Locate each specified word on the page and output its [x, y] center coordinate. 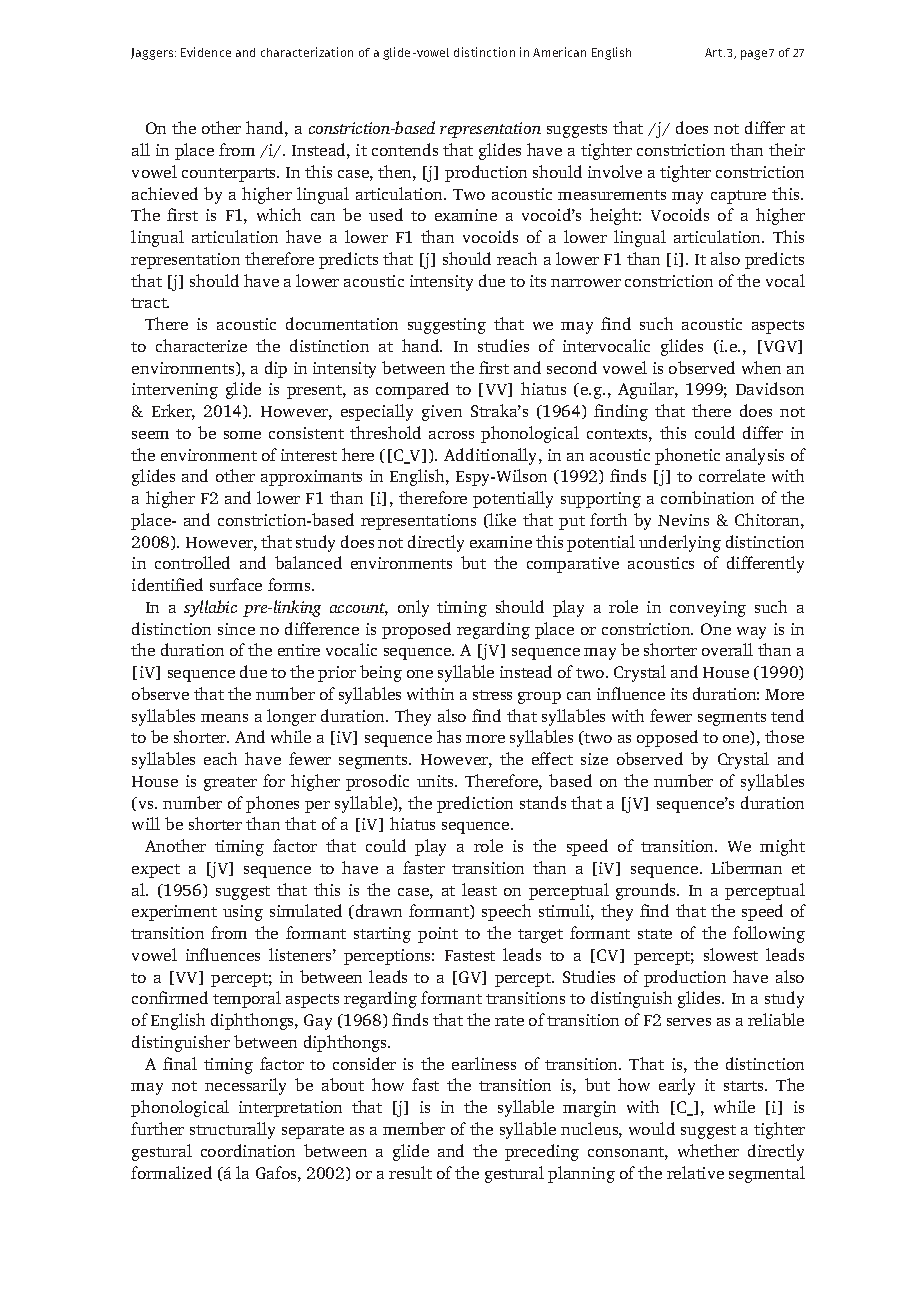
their [787, 149]
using [243, 913]
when [761, 367]
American [559, 52]
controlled [192, 562]
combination [707, 497]
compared [412, 390]
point [438, 935]
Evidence [206, 52]
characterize [201, 345]
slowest [731, 954]
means [224, 718]
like [502, 519]
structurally [232, 1130]
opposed [667, 738]
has [449, 736]
